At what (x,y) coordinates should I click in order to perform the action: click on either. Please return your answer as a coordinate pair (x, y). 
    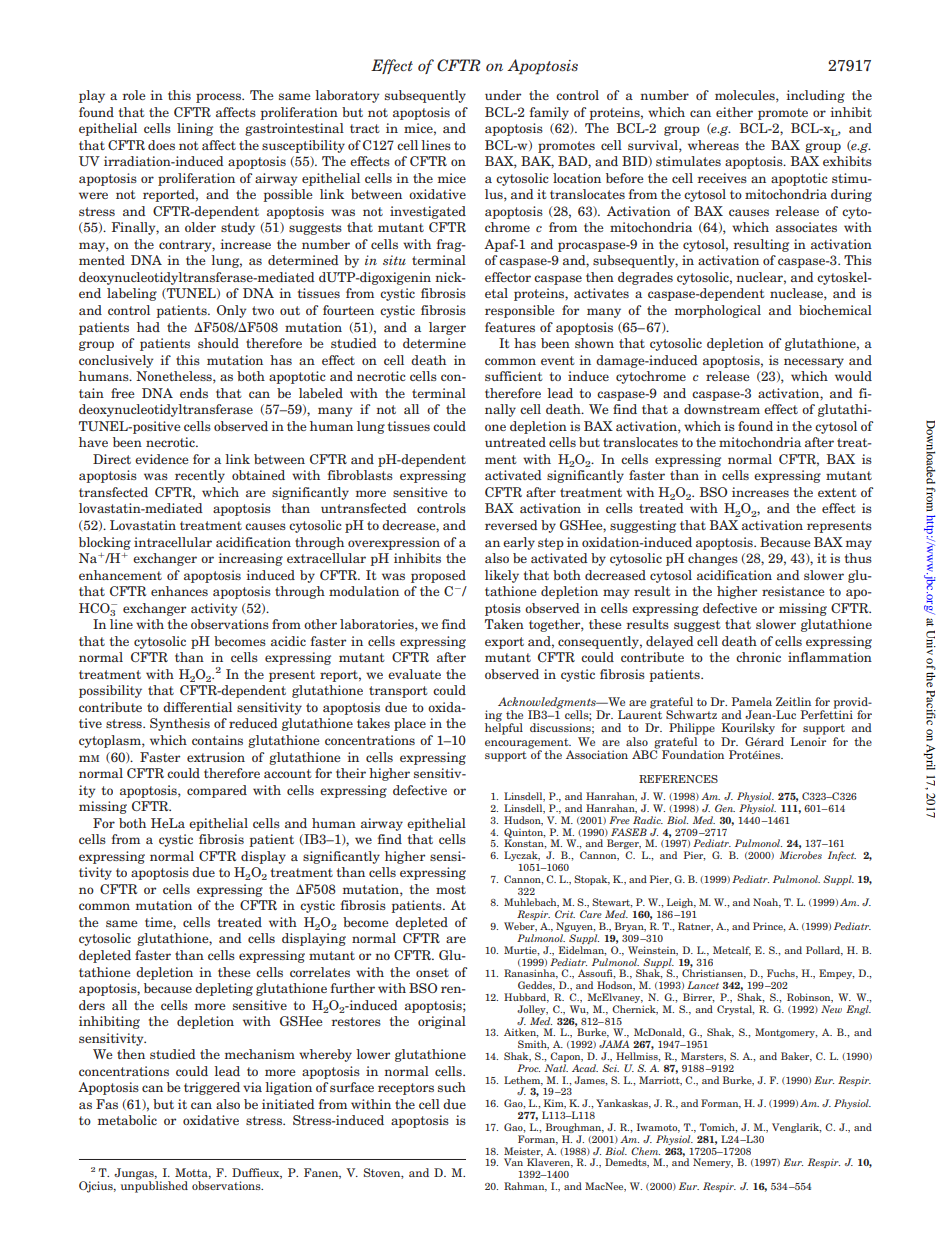
    Looking at the image, I should click on (734, 112).
